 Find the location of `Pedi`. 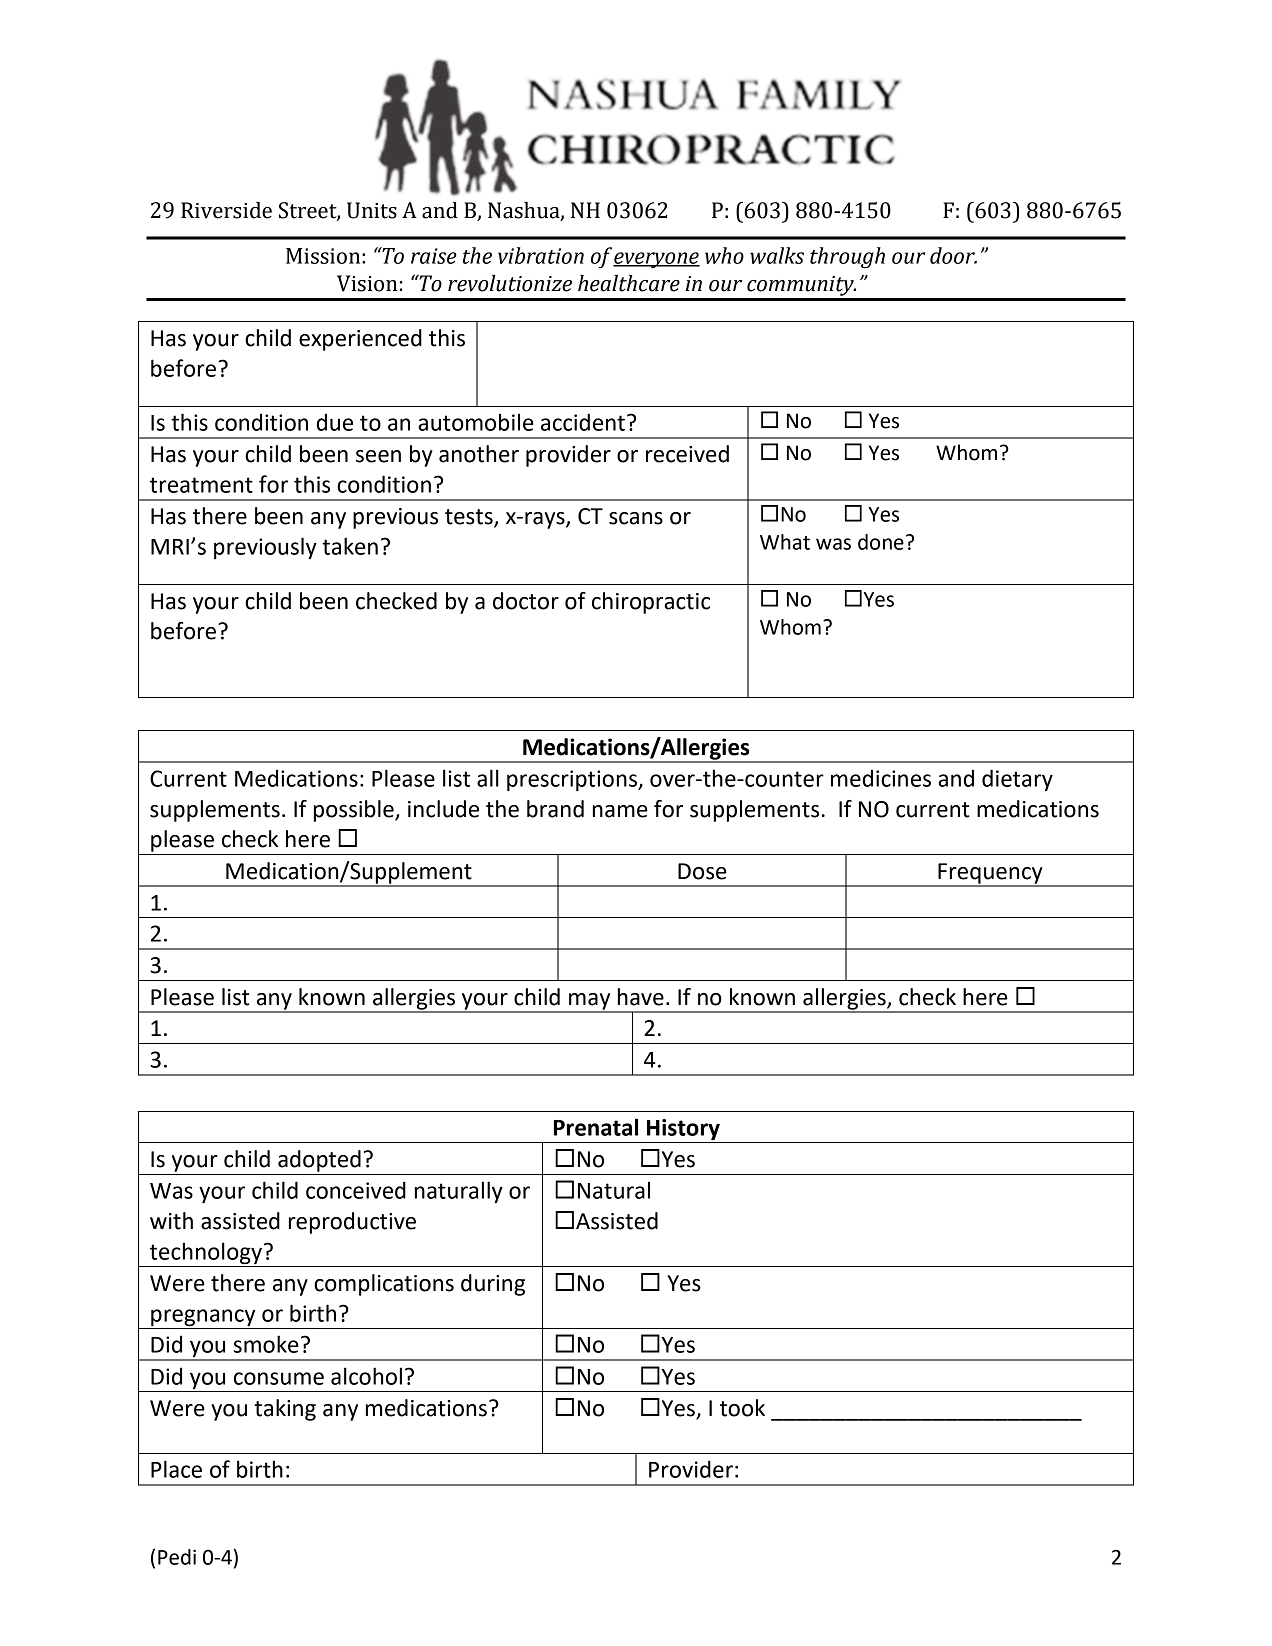

Pedi is located at coordinates (177, 1557).
